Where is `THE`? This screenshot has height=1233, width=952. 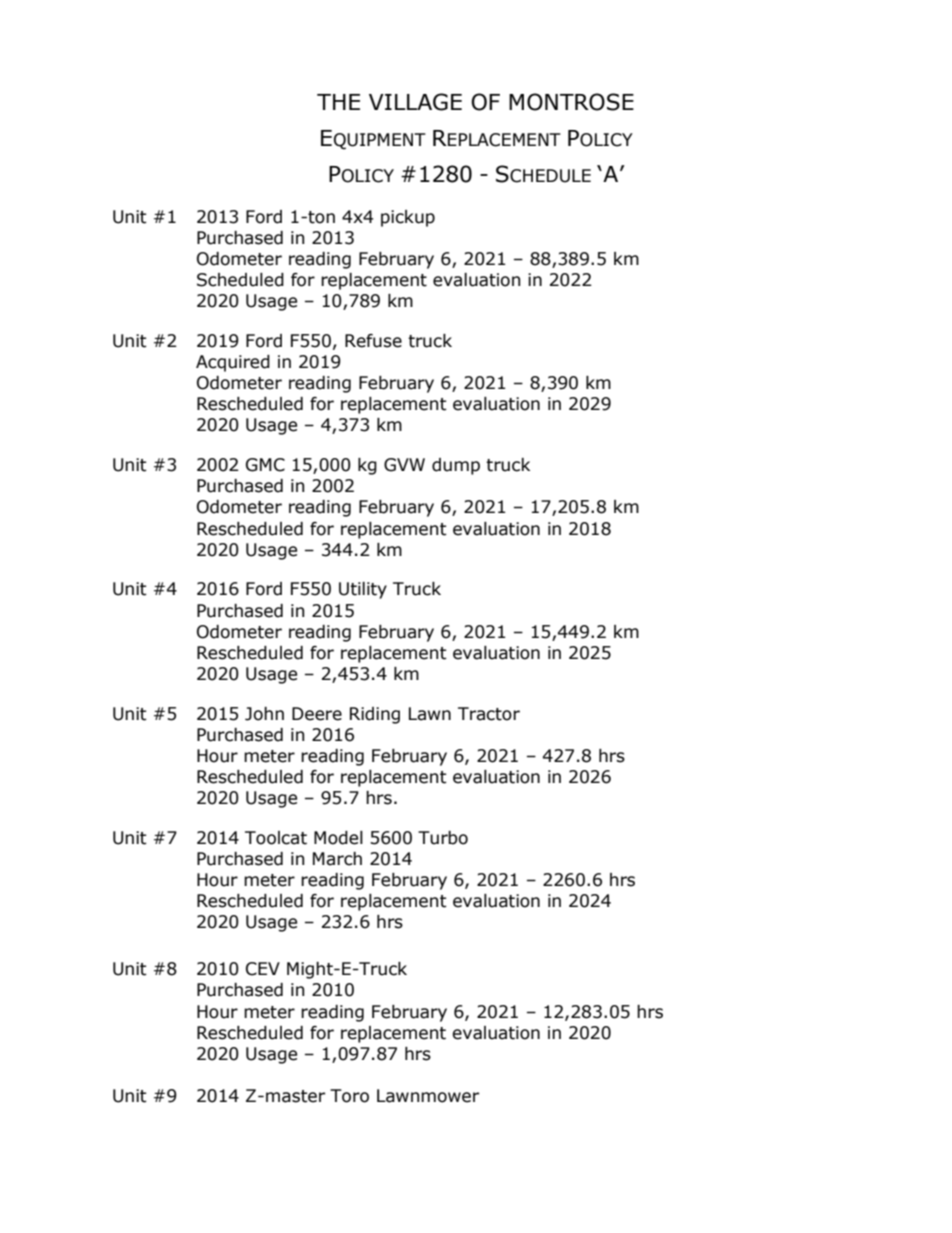 THE is located at coordinates (338, 102).
